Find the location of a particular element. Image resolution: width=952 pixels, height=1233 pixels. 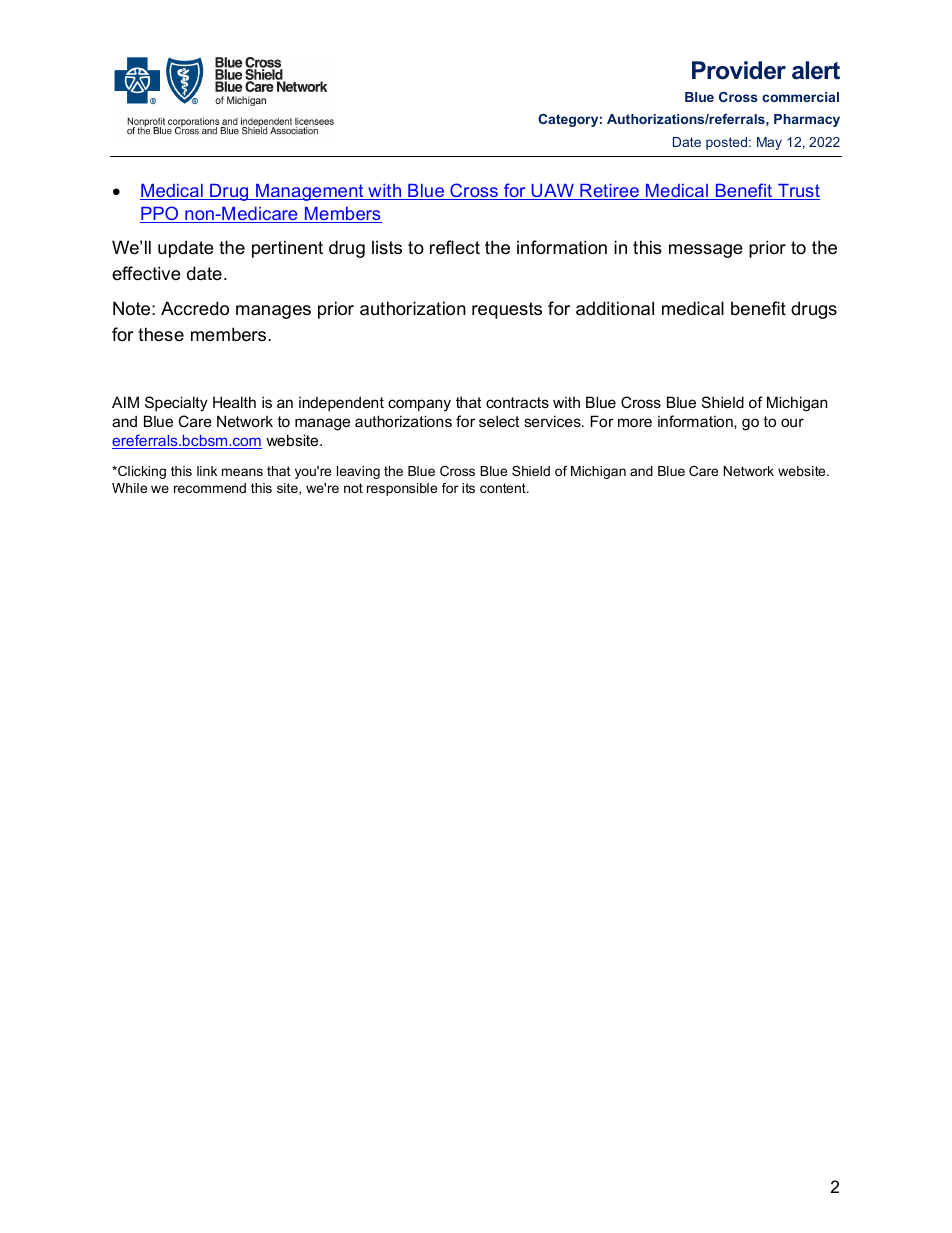

PPO is located at coordinates (160, 214).
